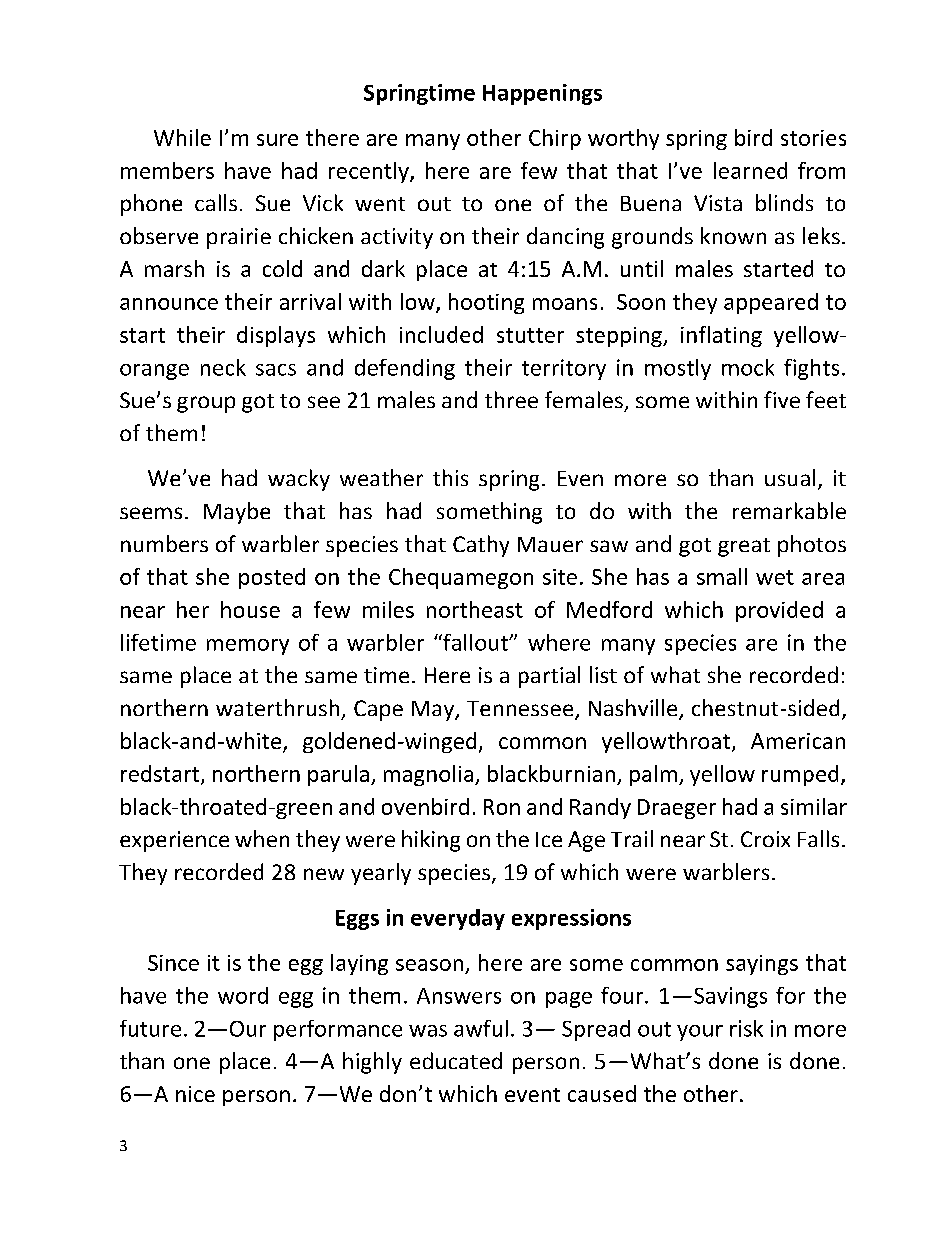 This screenshot has width=952, height=1233. What do you see at coordinates (195, 1094) in the screenshot?
I see `nice` at bounding box center [195, 1094].
